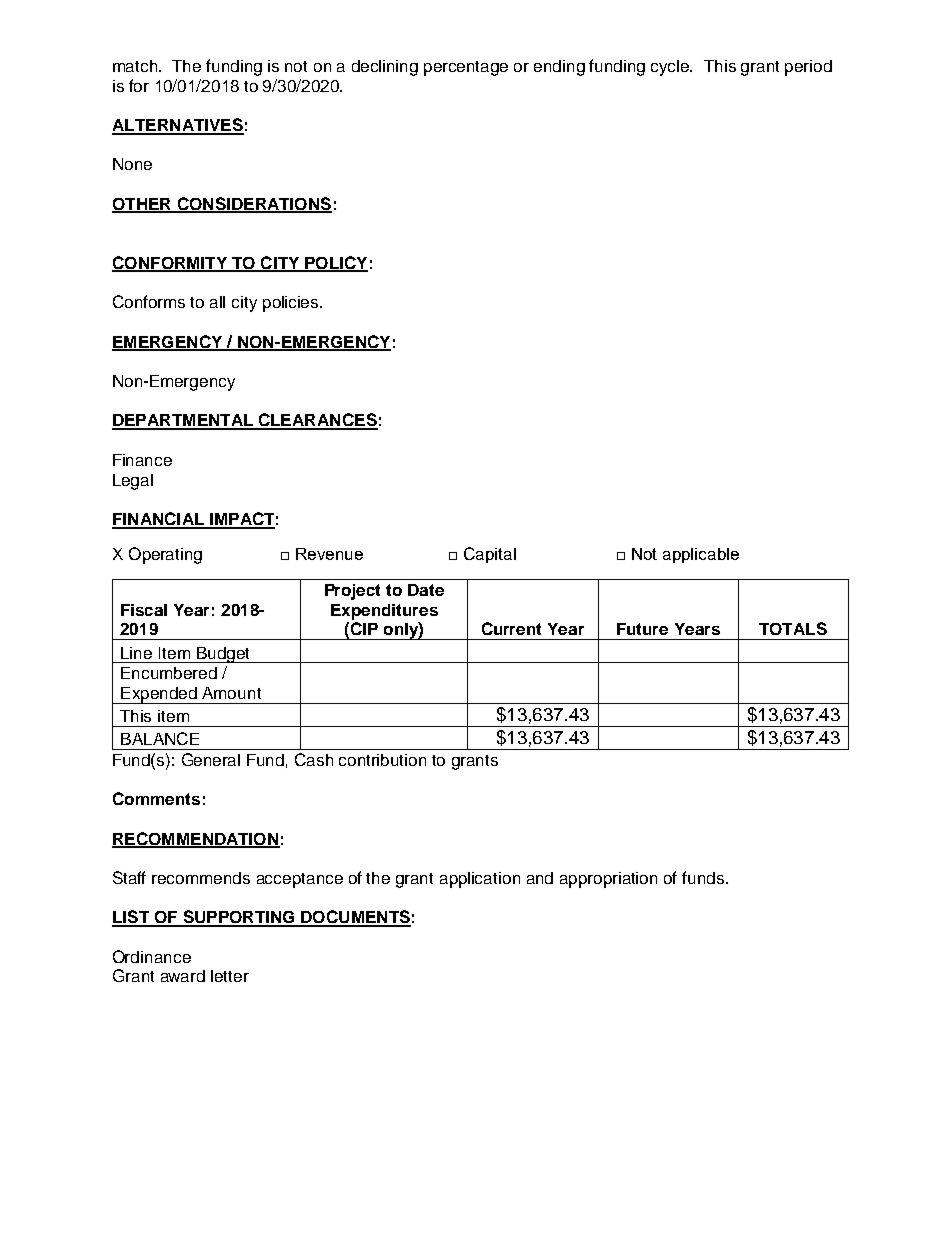  Describe the element at coordinates (178, 126) in the screenshot. I see `ALTERNATIVES` at that location.
